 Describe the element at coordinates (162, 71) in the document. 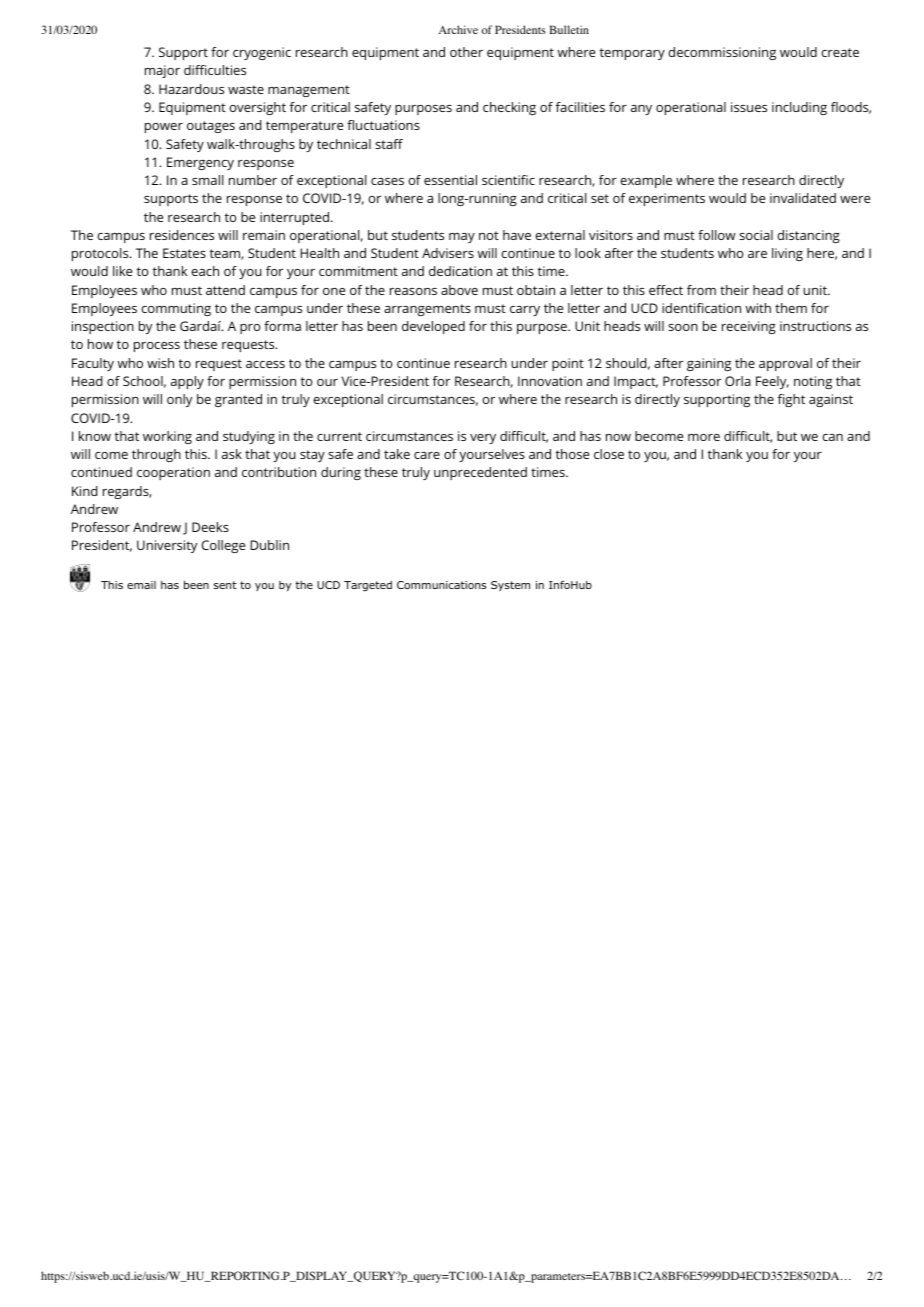

I see `major` at that location.
